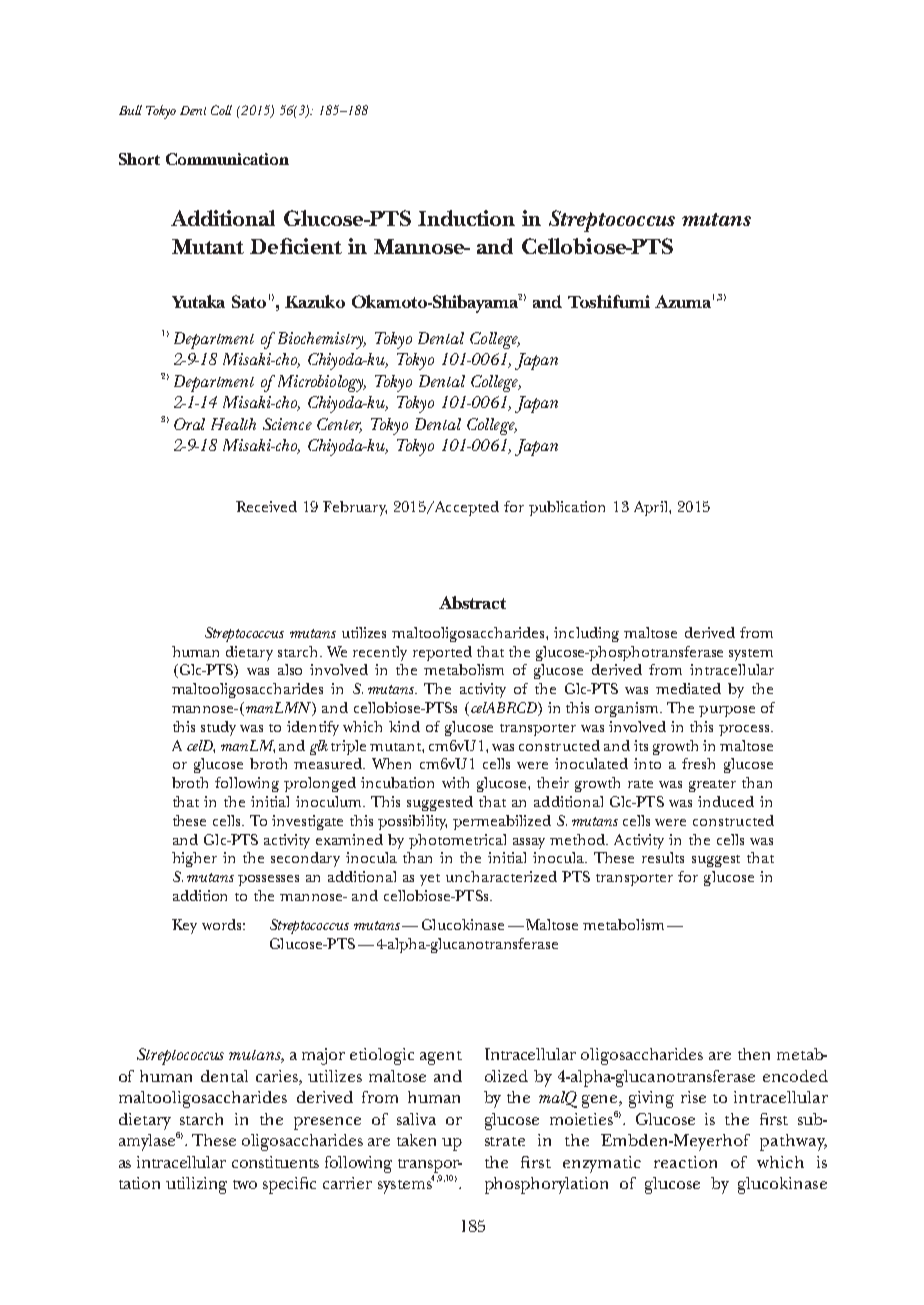 This page has height=1305, width=924. What do you see at coordinates (685, 1162) in the page?
I see `reaction` at bounding box center [685, 1162].
